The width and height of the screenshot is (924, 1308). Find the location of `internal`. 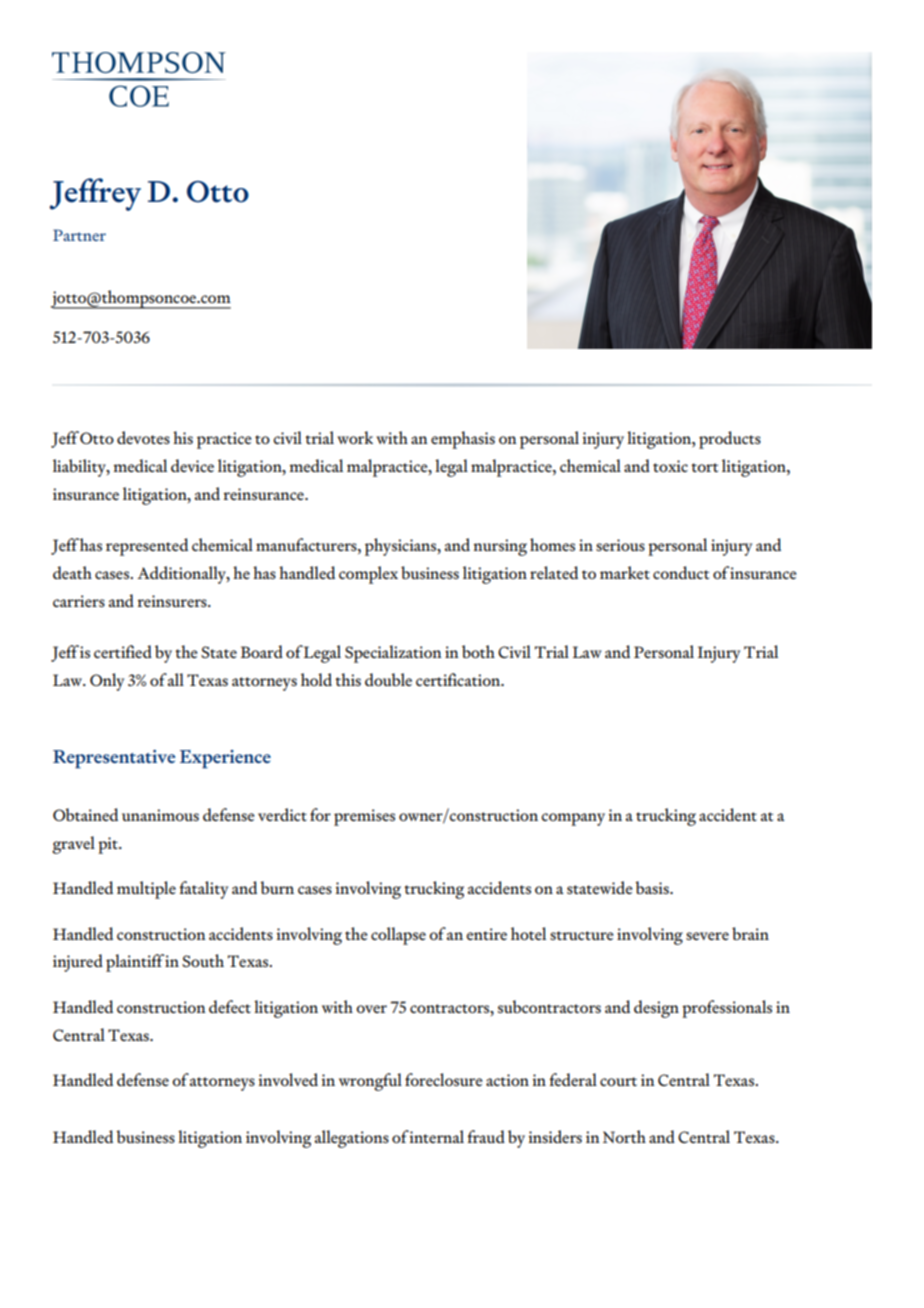

internal is located at coordinates (436, 1136).
